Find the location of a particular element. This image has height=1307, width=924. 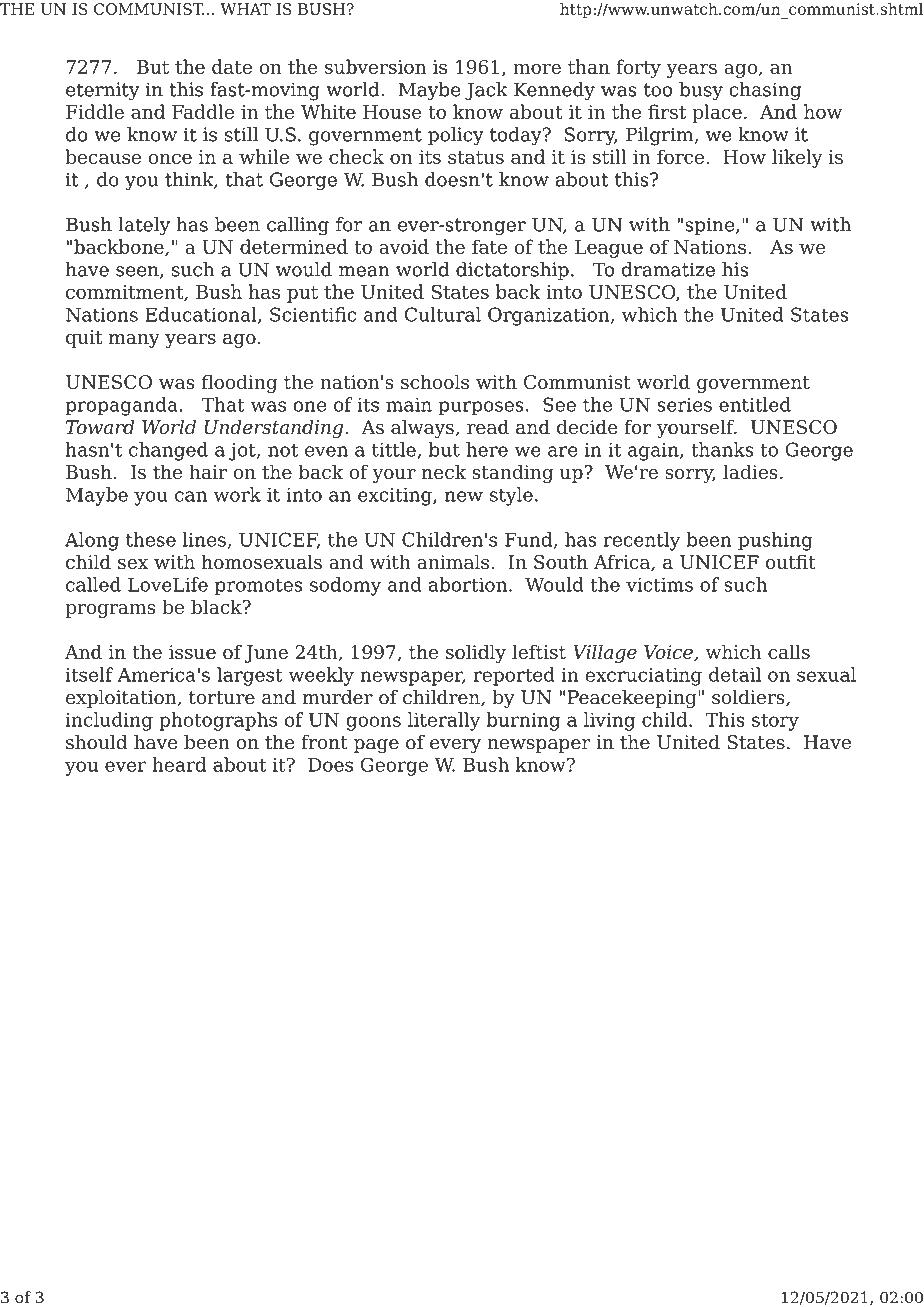

animals is located at coordinates (453, 561).
